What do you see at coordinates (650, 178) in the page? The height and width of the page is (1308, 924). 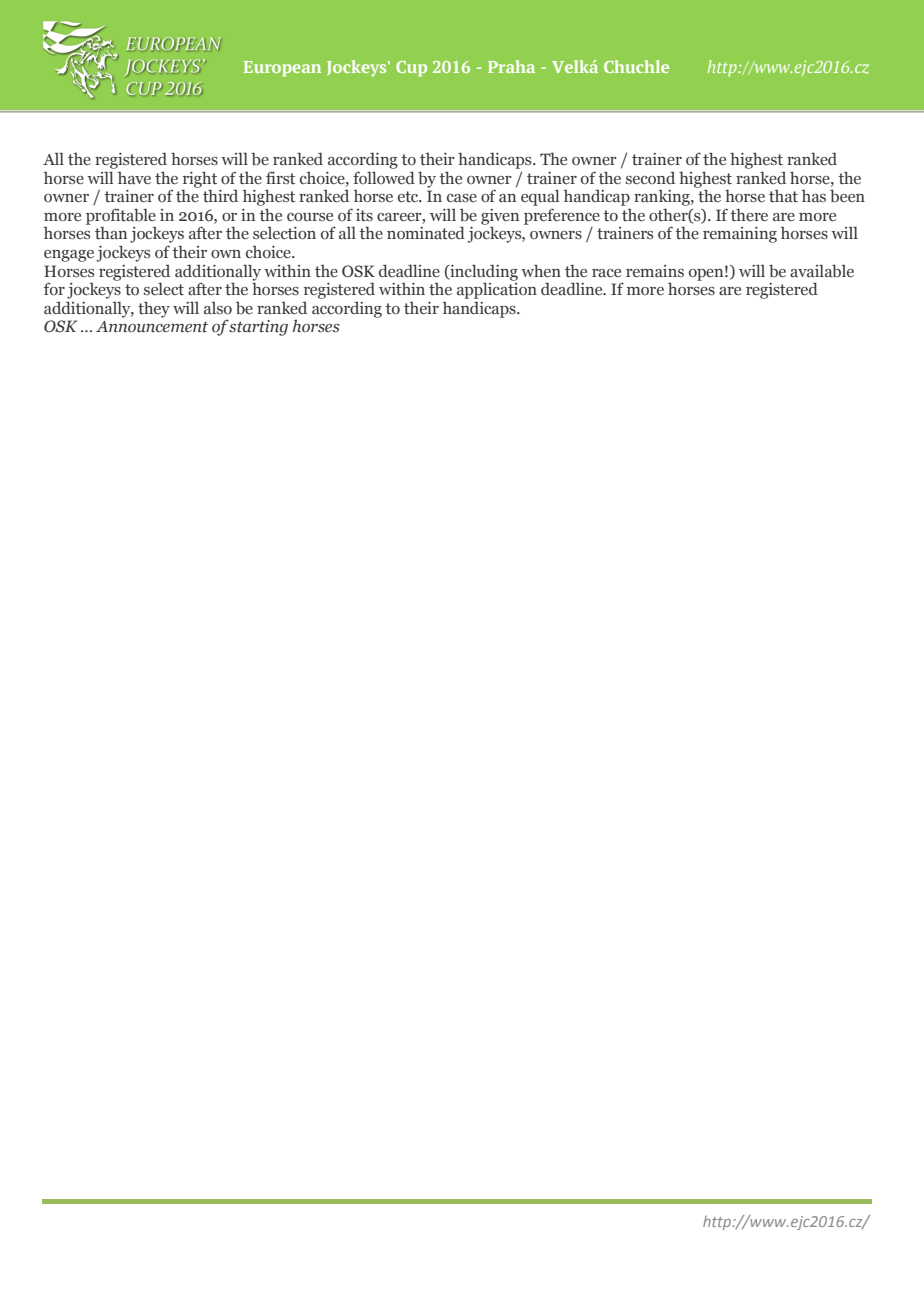 I see `second` at bounding box center [650, 178].
